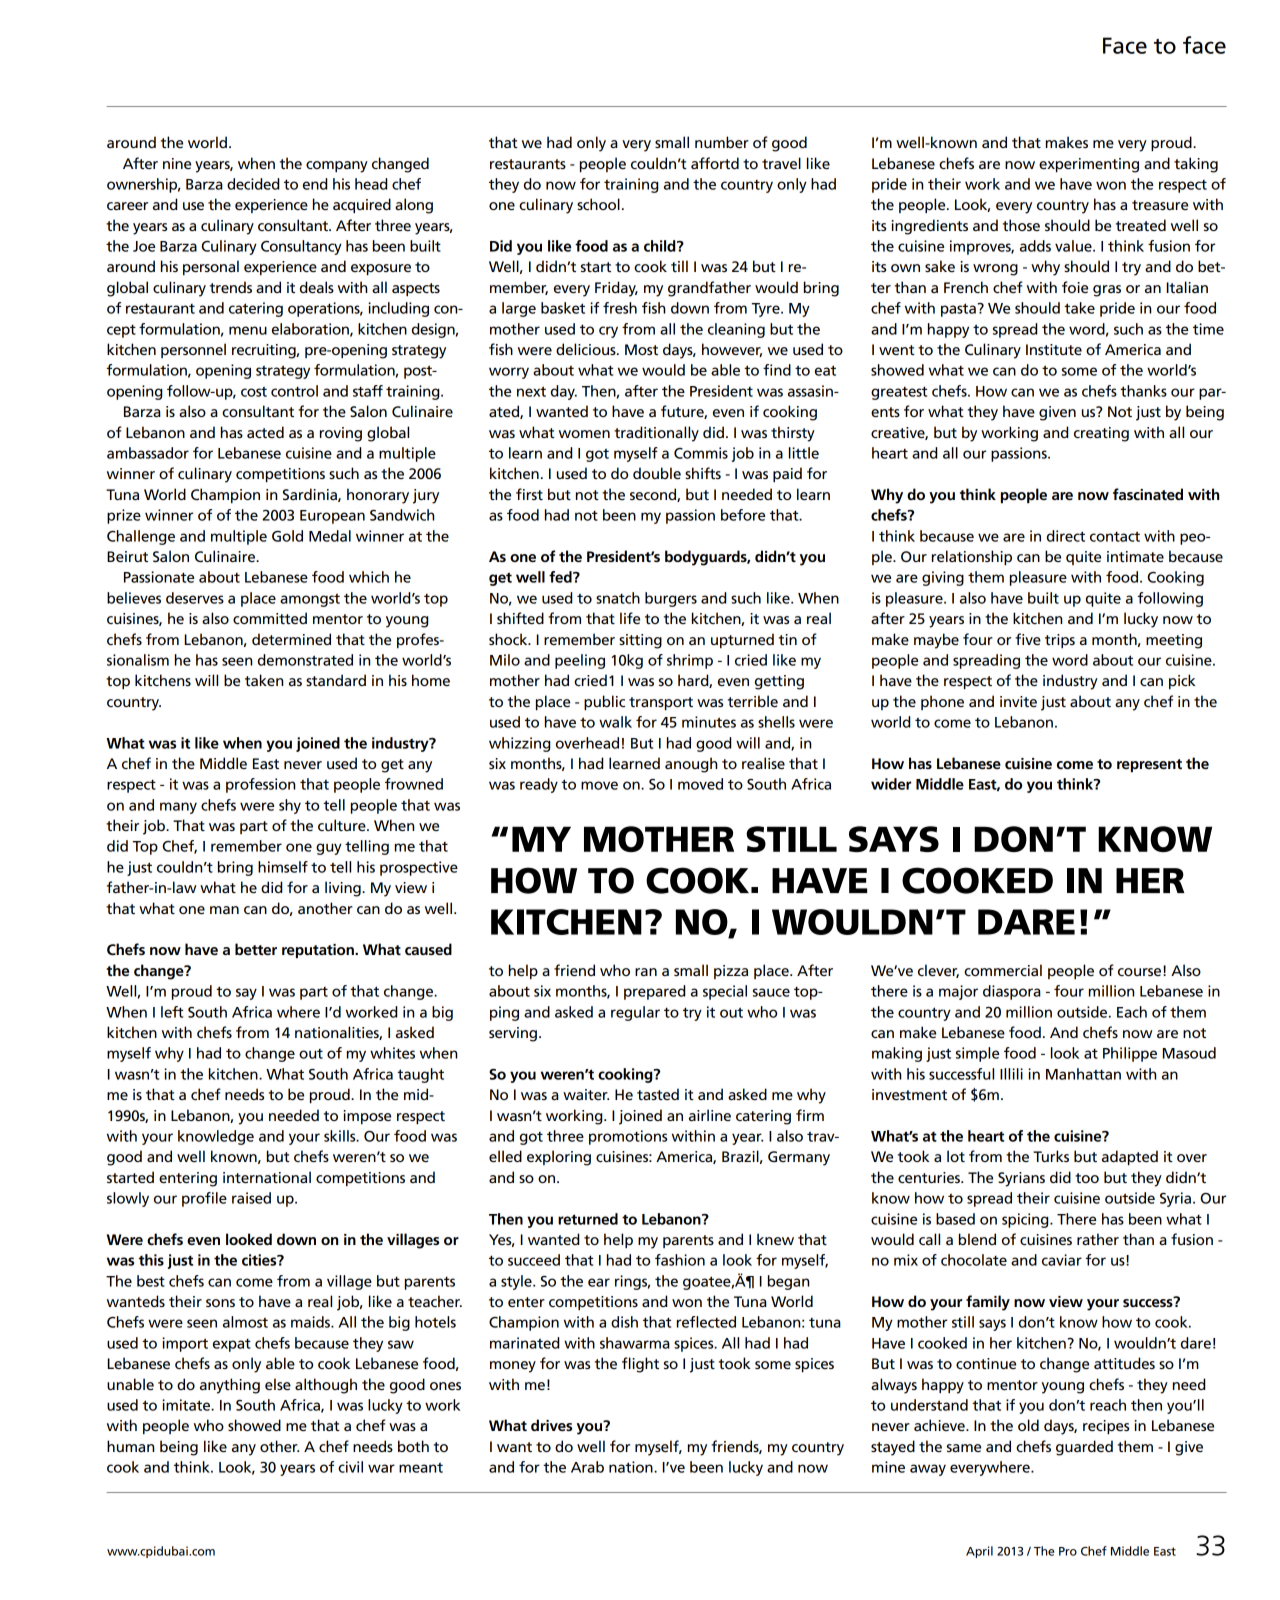 This document has width=1280, height=1600. Describe the element at coordinates (598, 204) in the document. I see `school` at that location.
